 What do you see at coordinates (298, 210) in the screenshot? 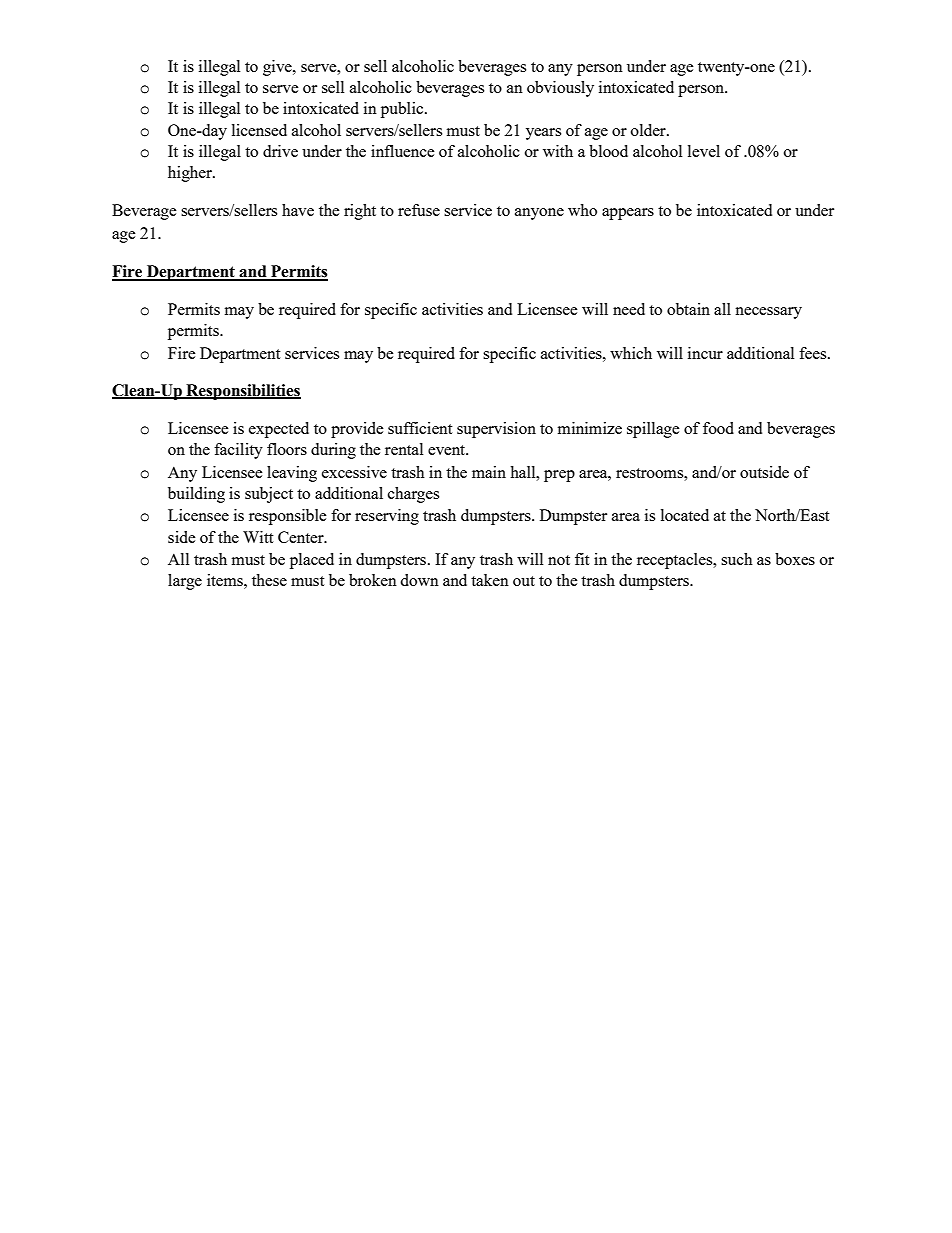
I see `have` at bounding box center [298, 210].
